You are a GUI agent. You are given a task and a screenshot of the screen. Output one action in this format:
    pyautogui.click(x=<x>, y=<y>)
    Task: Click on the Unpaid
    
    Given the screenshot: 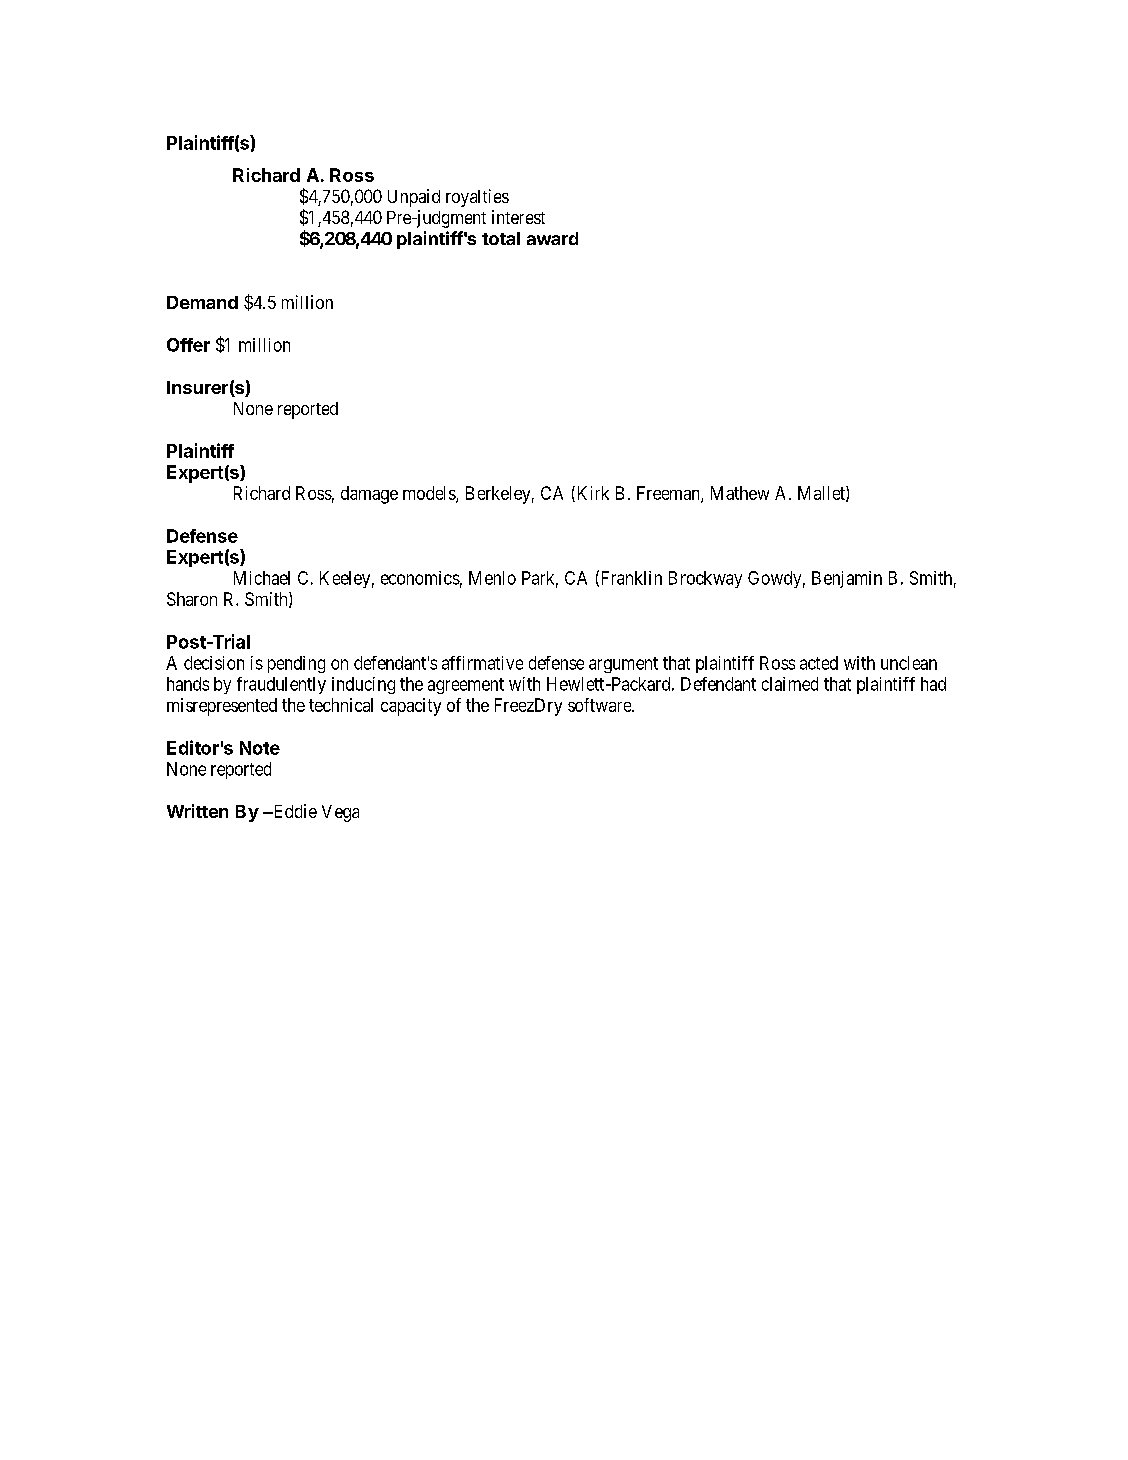 What is the action you would take?
    pyautogui.click(x=414, y=198)
